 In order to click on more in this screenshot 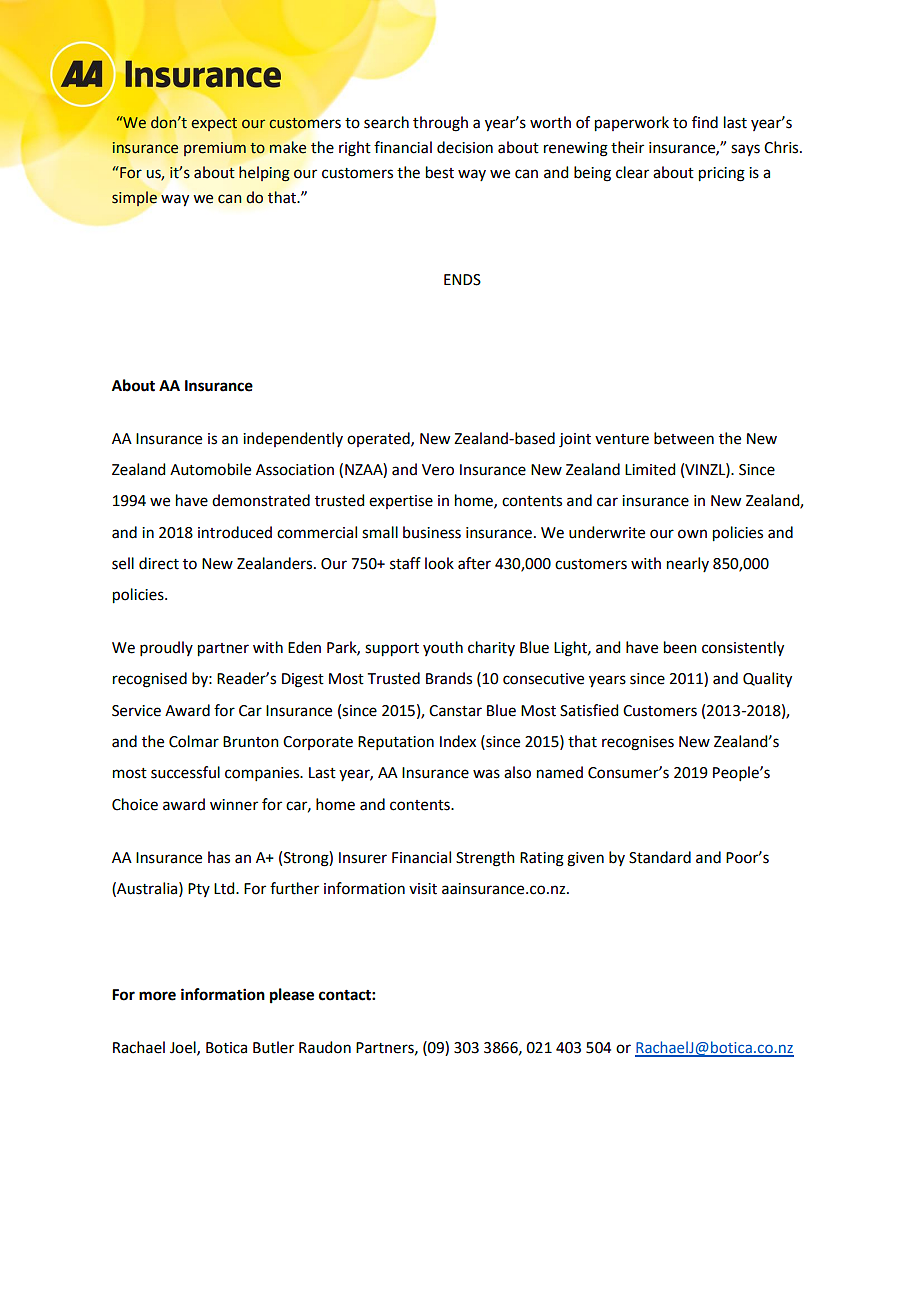, I will do `click(157, 996)`.
